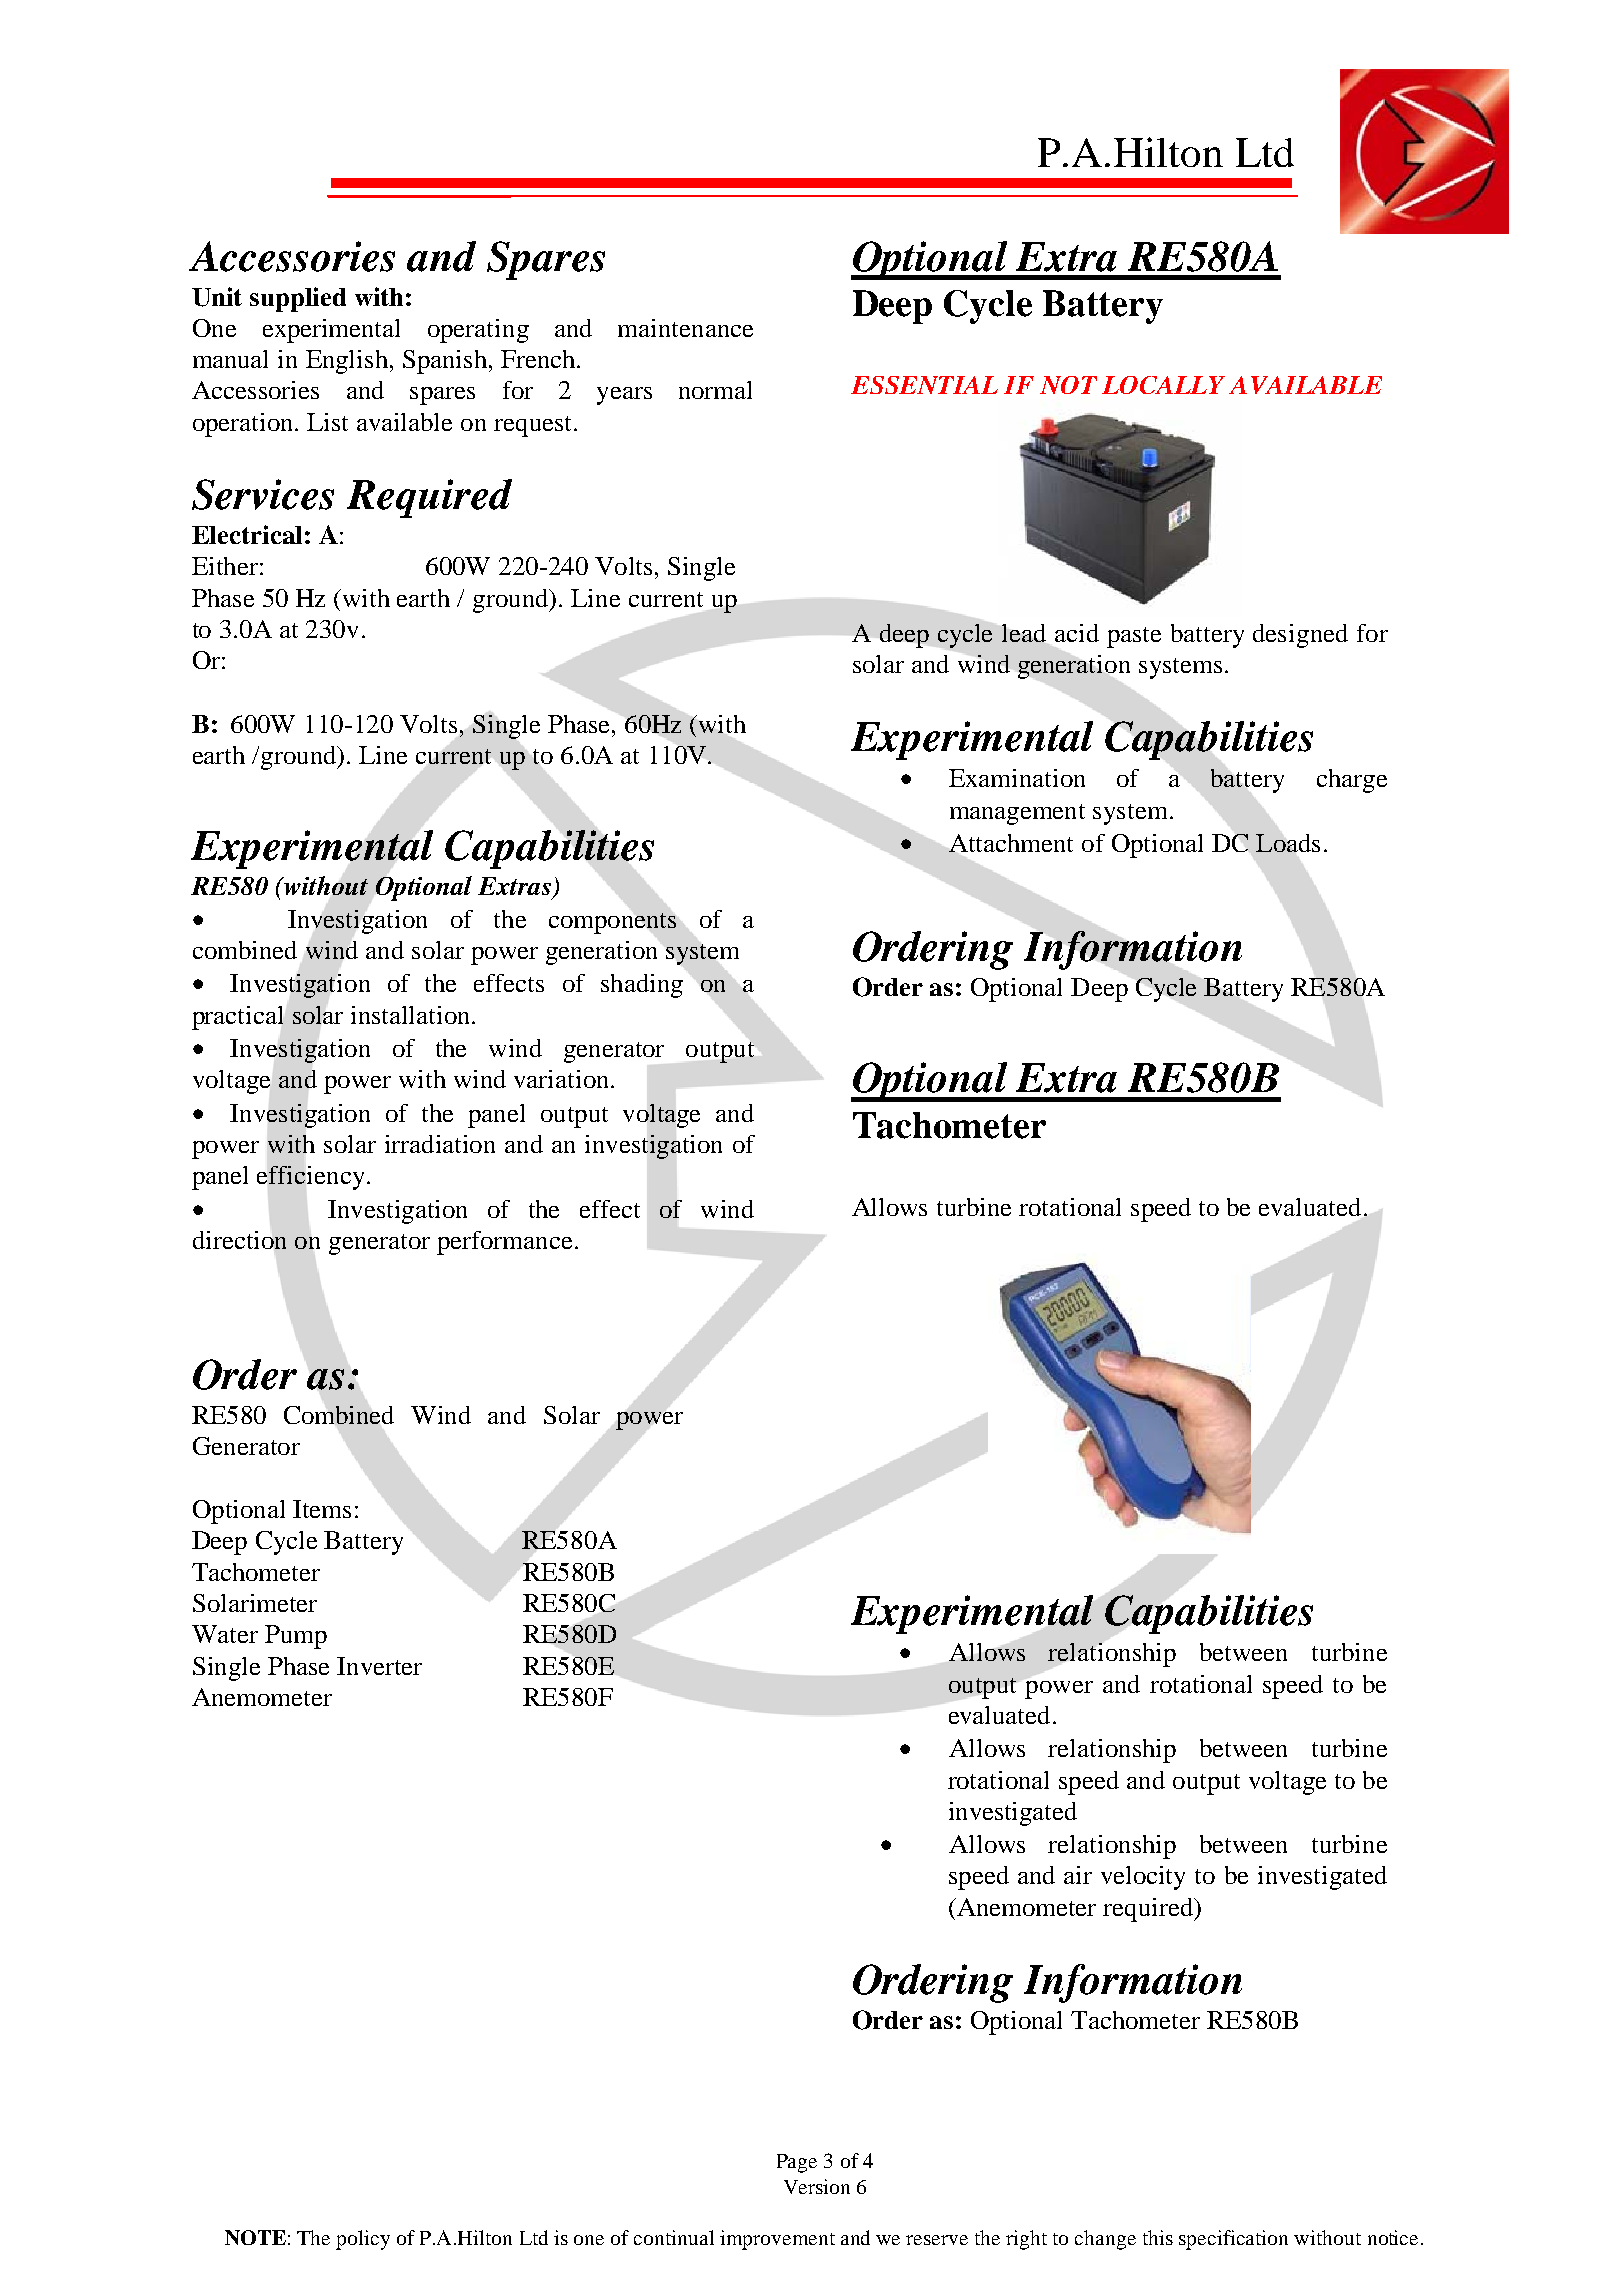 The width and height of the document is (1611, 2279). Describe the element at coordinates (1288, 843) in the document. I see `Loads` at that location.
